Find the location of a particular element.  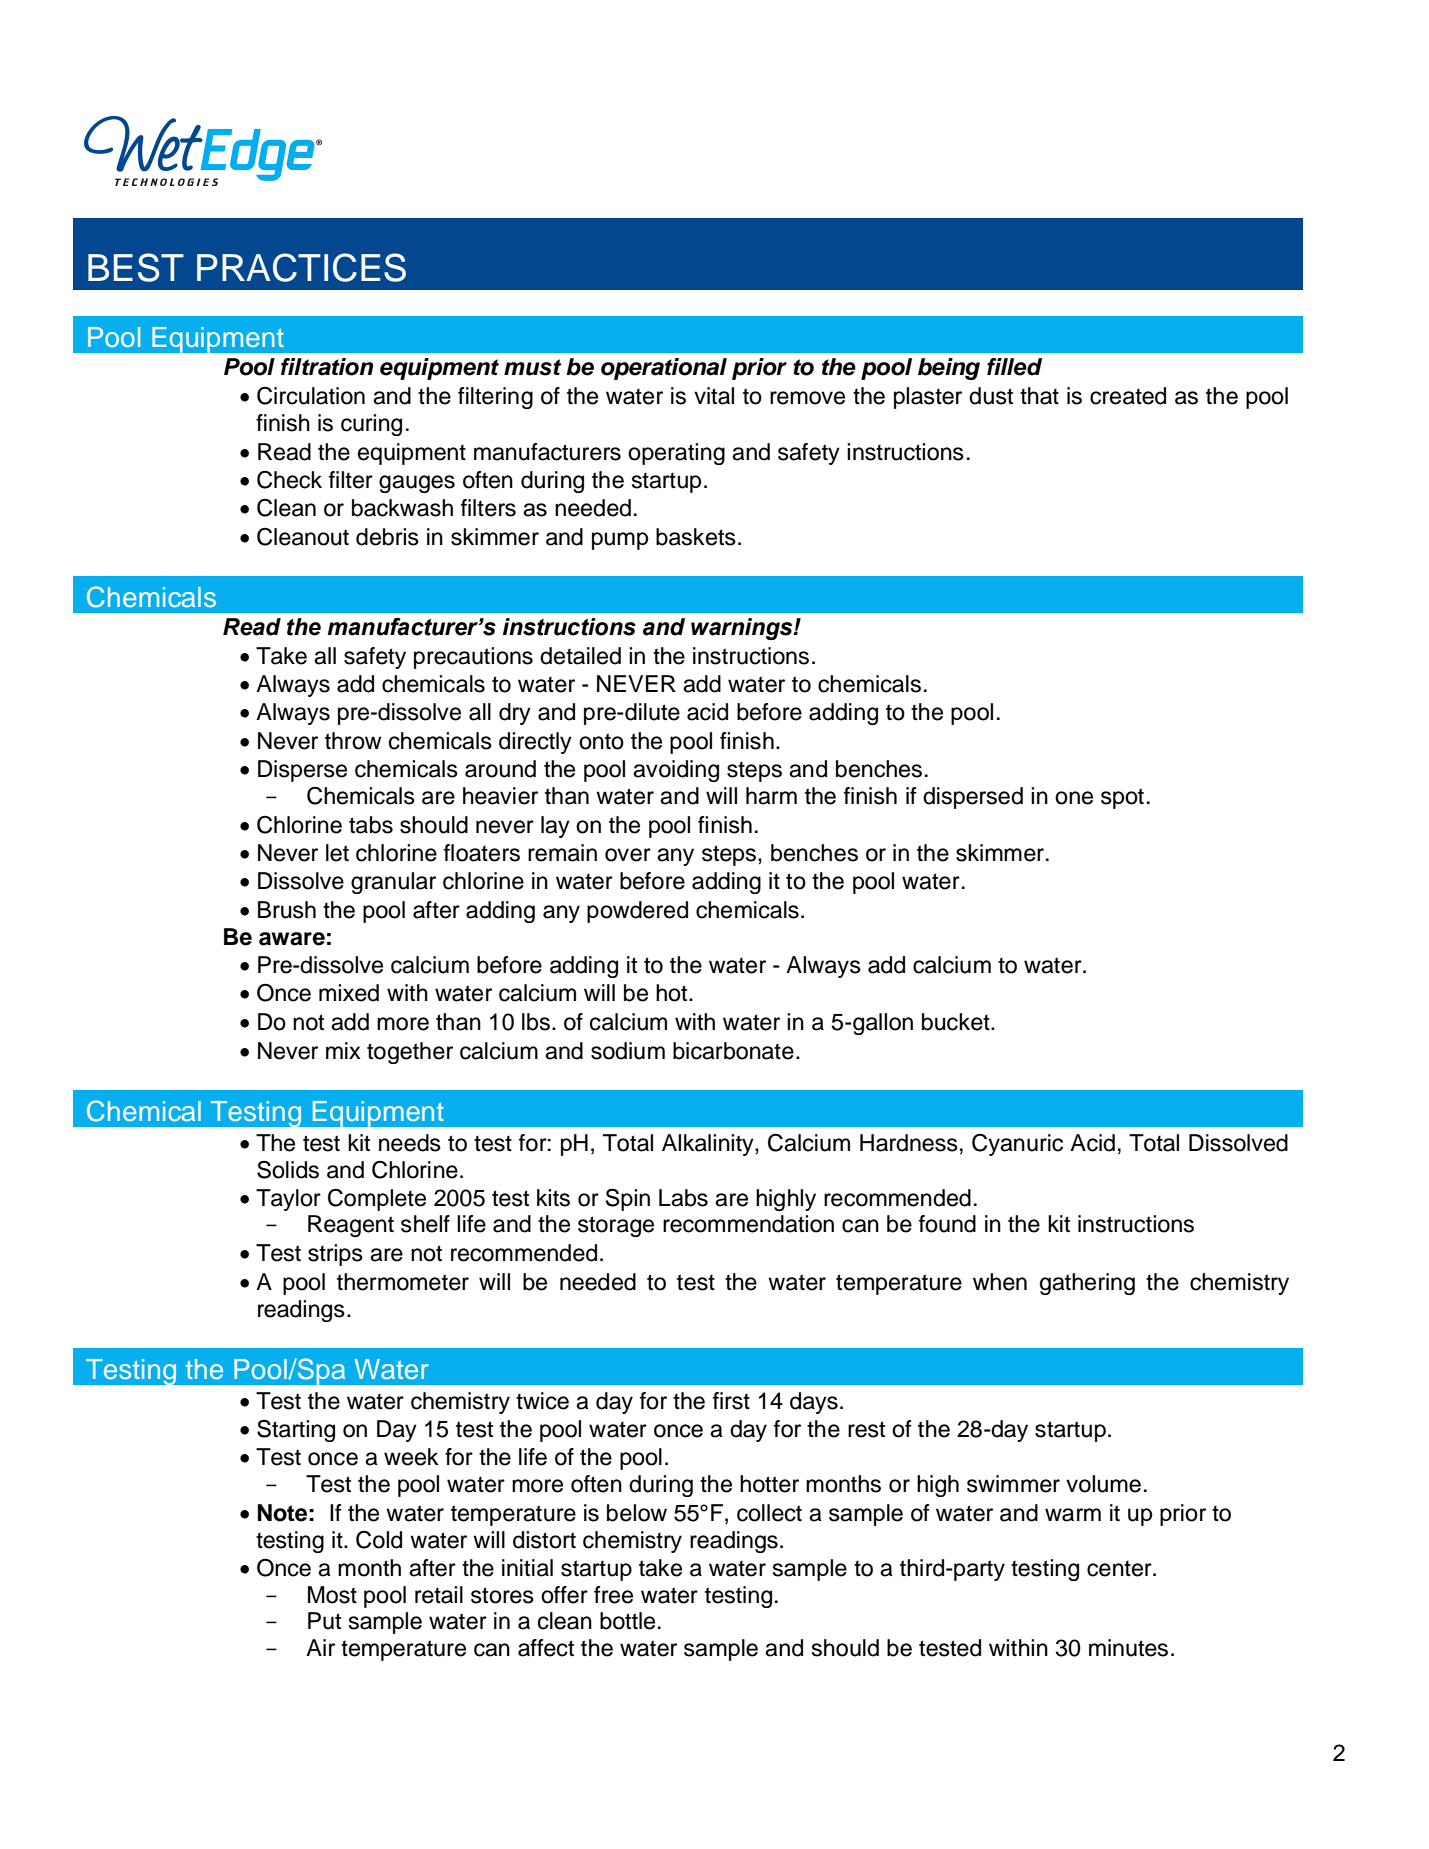

Solids is located at coordinates (288, 1170).
